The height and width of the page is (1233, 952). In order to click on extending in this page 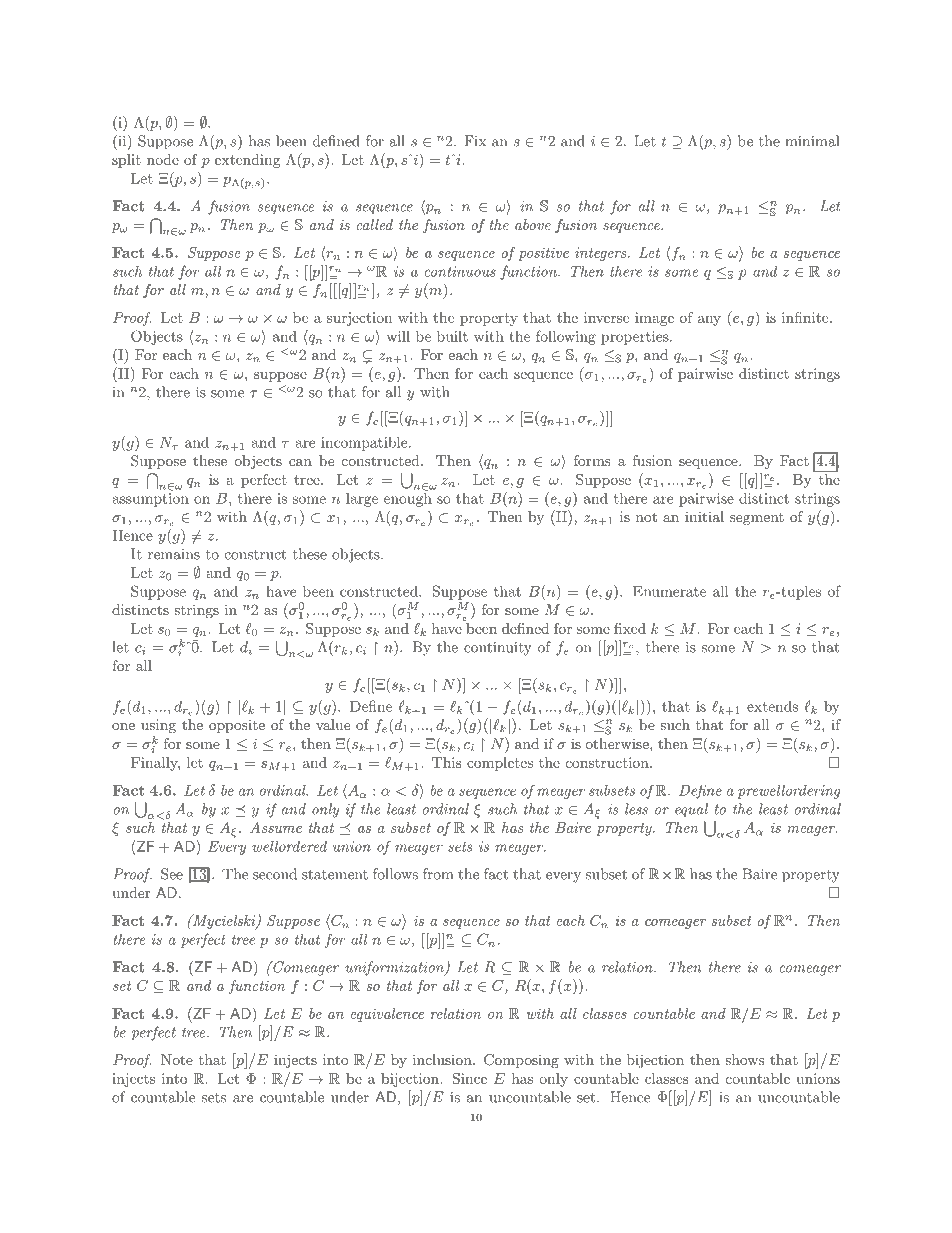, I will do `click(247, 161)`.
